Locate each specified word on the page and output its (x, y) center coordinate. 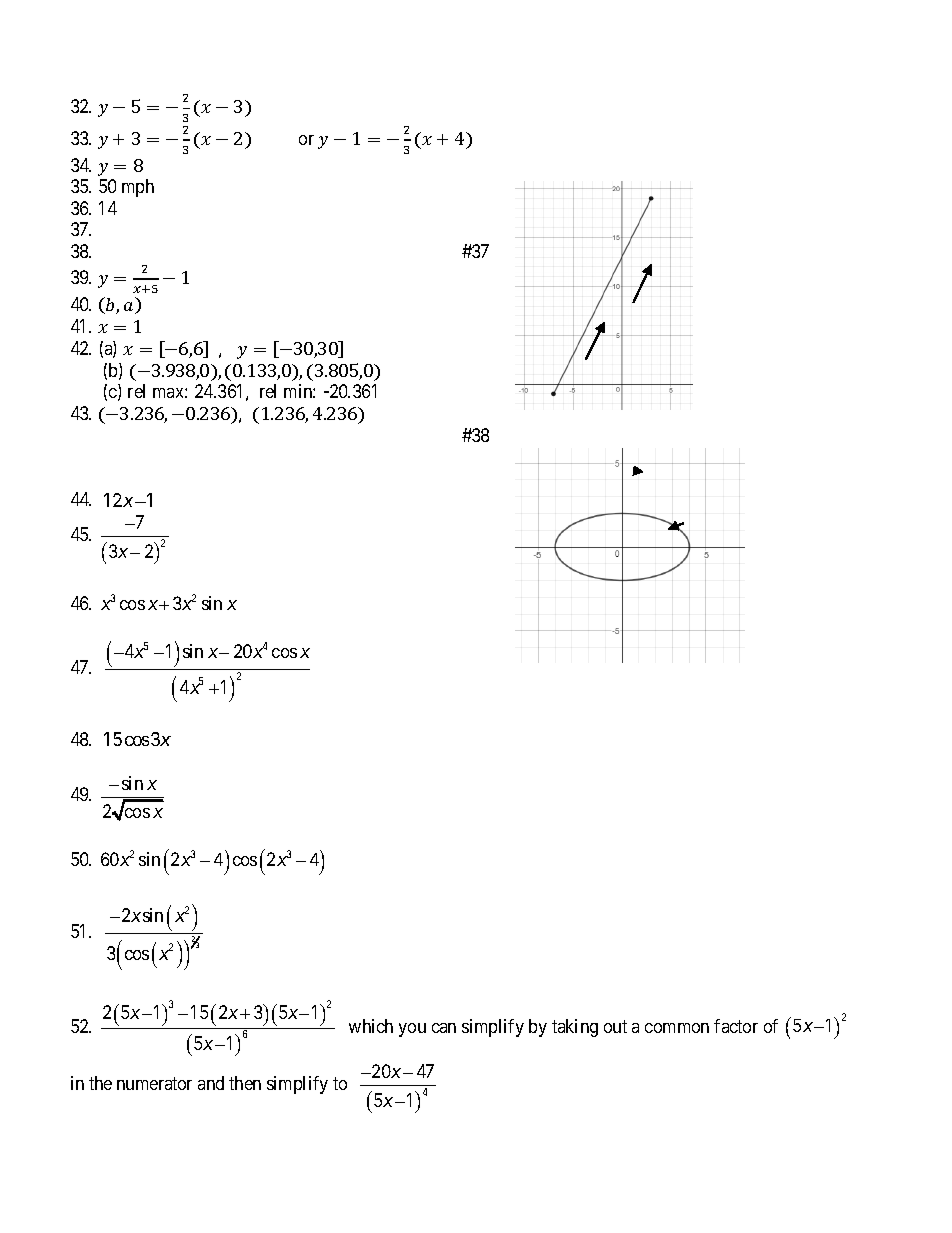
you (412, 1030)
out (615, 1026)
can (444, 1028)
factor (736, 1026)
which (371, 1026)
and (211, 1083)
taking (575, 1028)
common (677, 1028)
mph (138, 188)
